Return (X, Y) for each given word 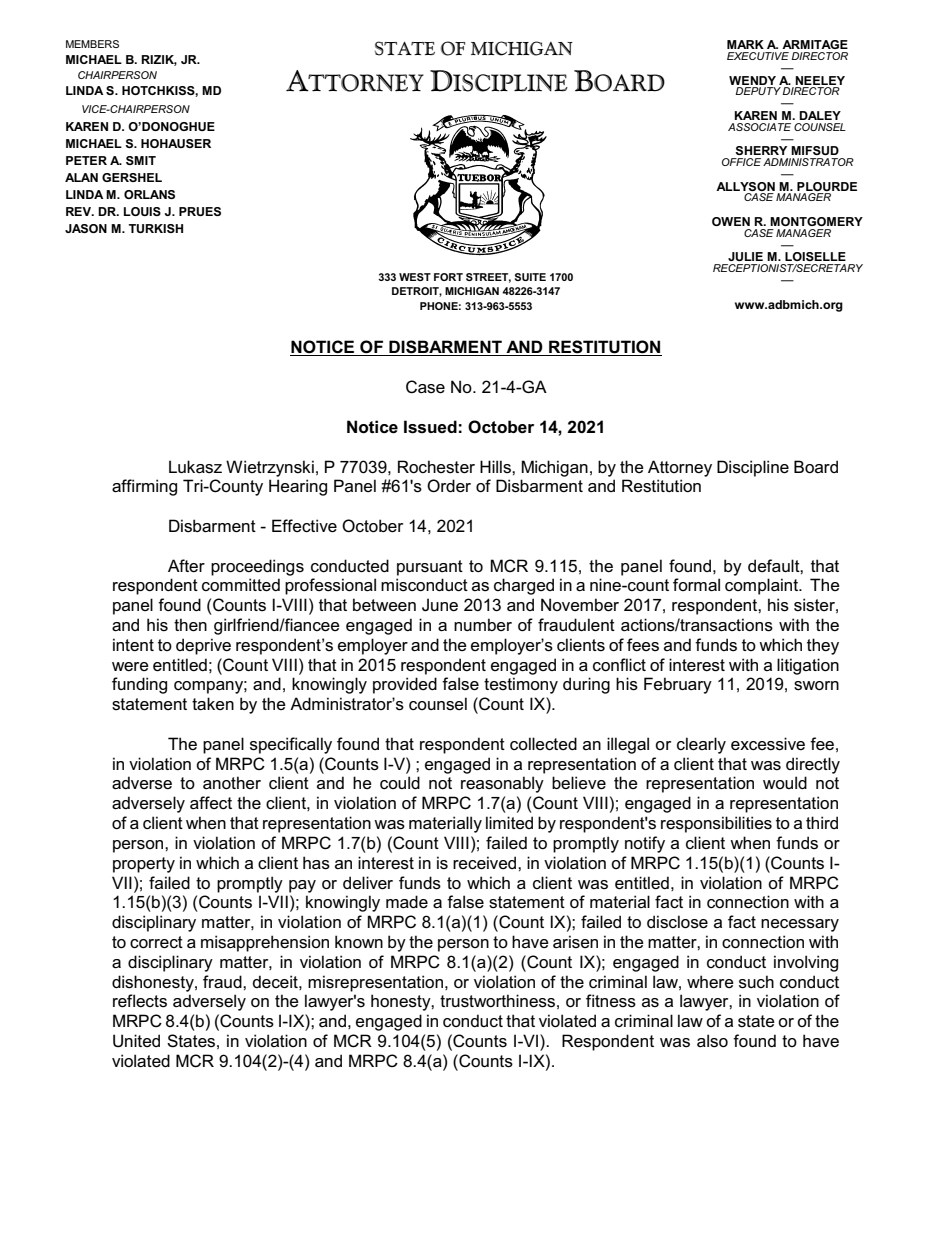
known (359, 941)
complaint (763, 586)
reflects (140, 1001)
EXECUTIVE (758, 56)
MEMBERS (92, 44)
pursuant (430, 568)
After (186, 565)
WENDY (752, 80)
